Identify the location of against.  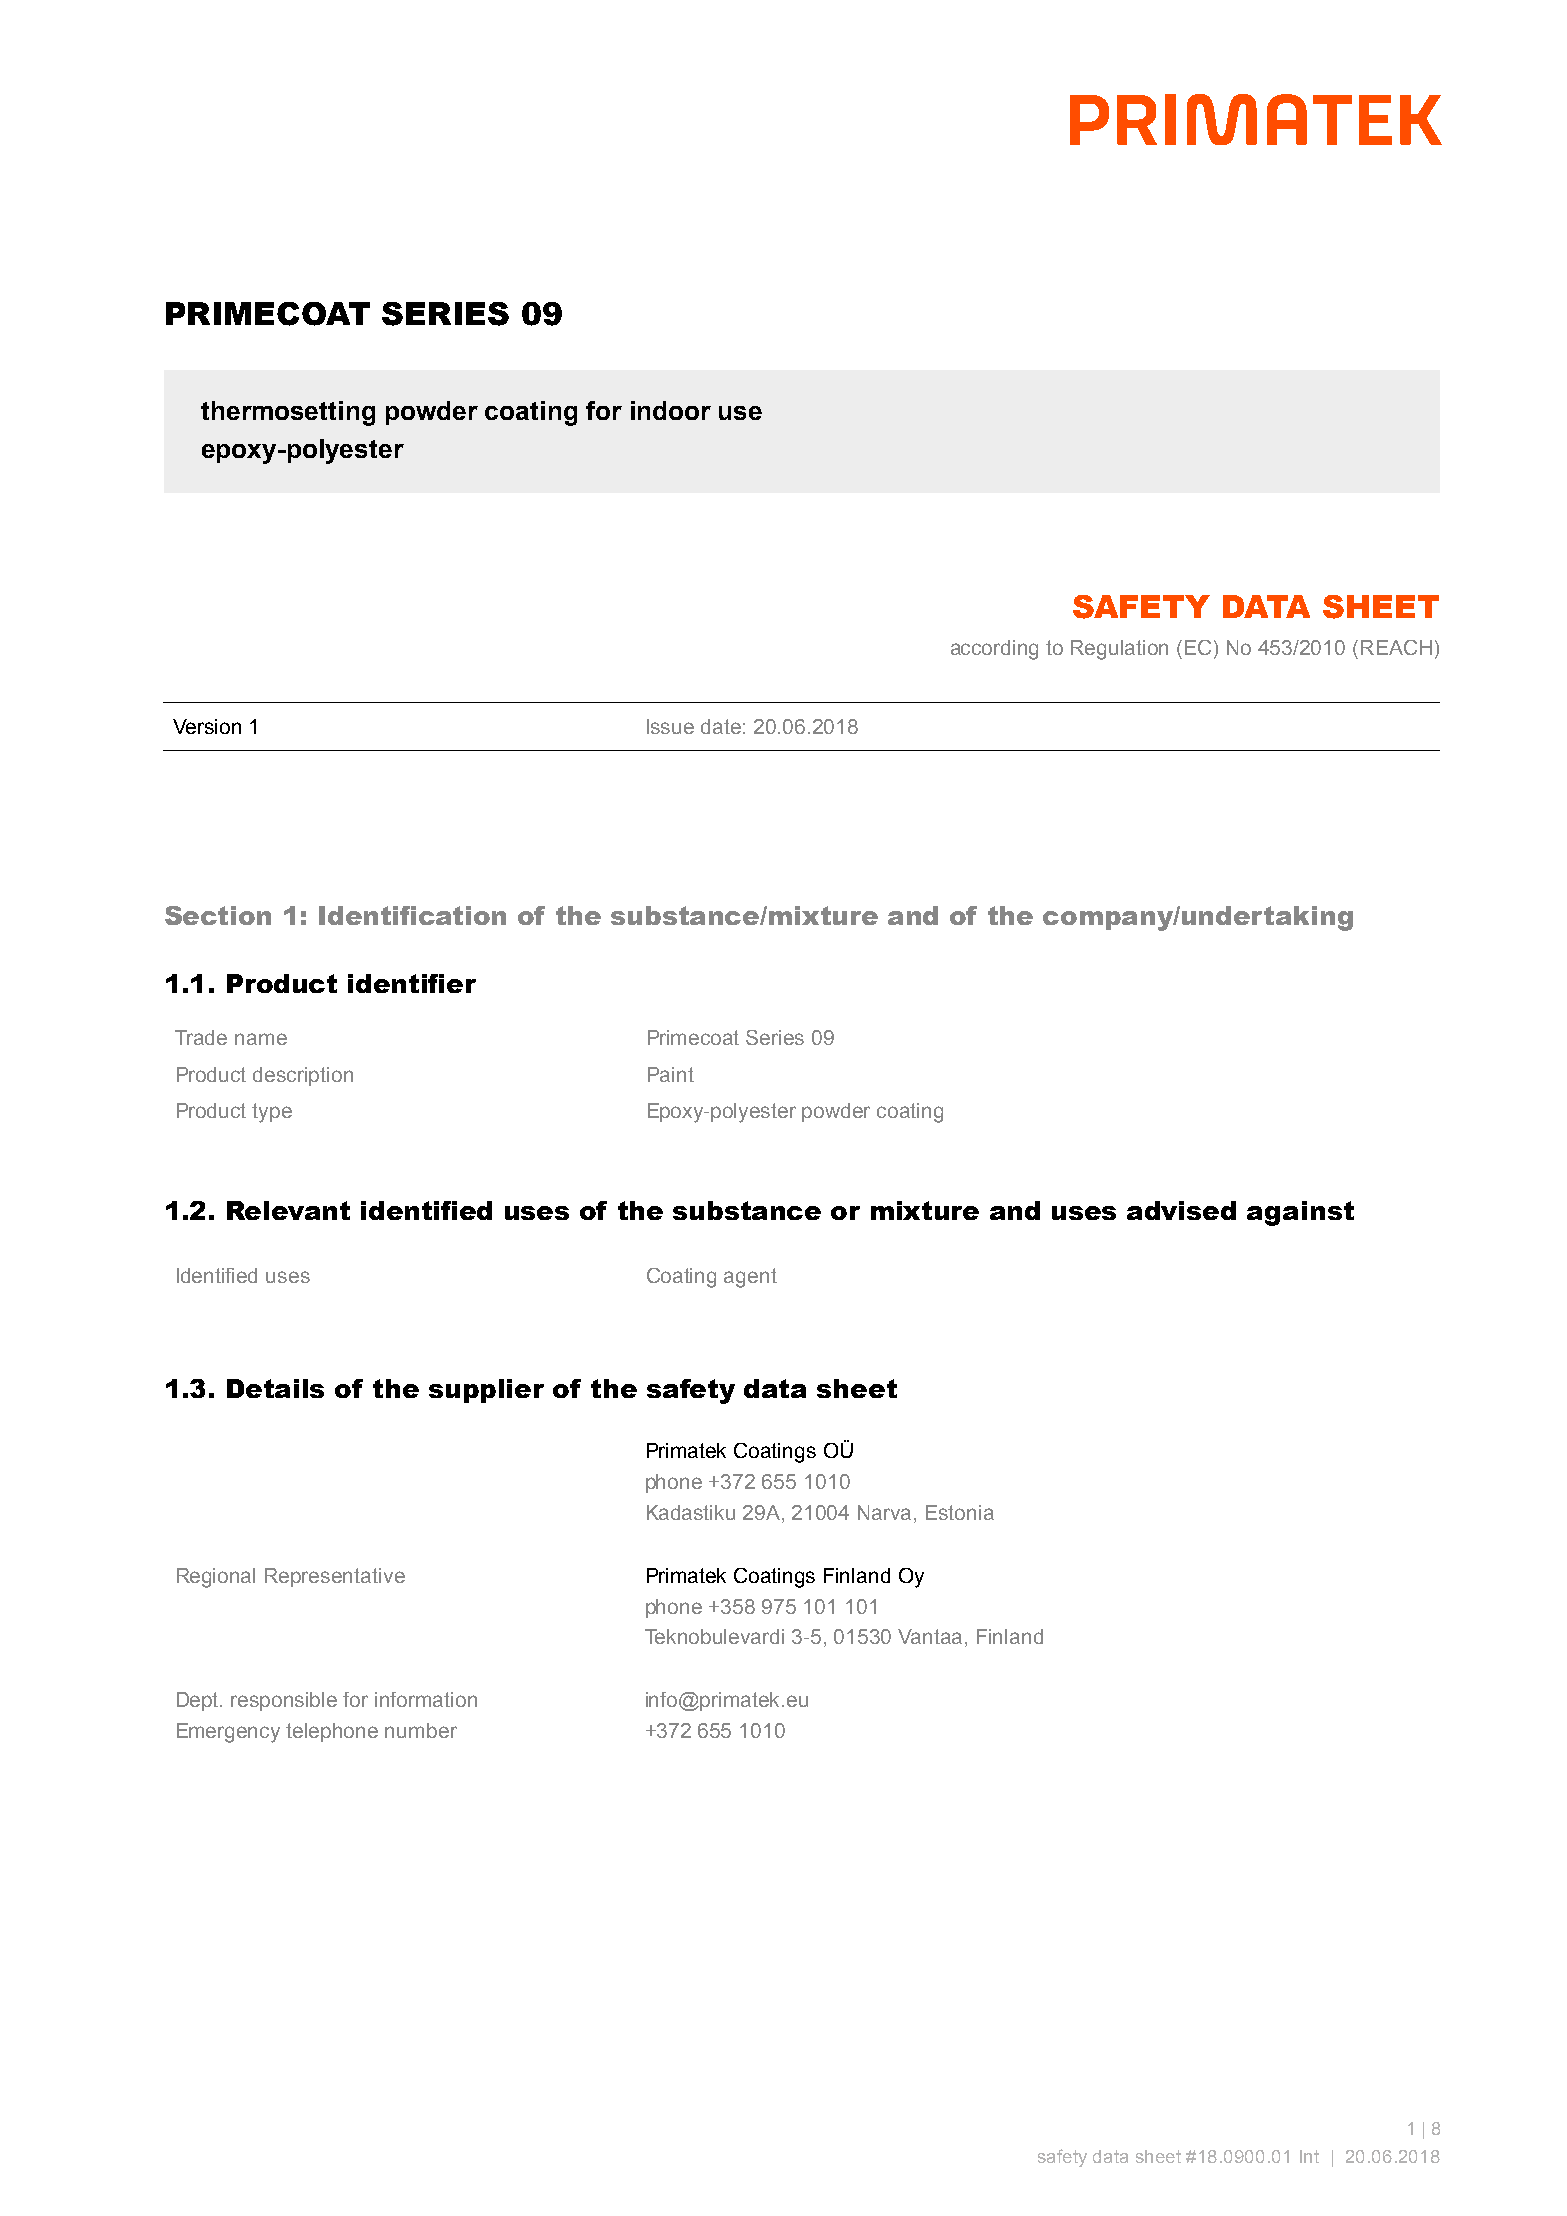
(1300, 1213).
